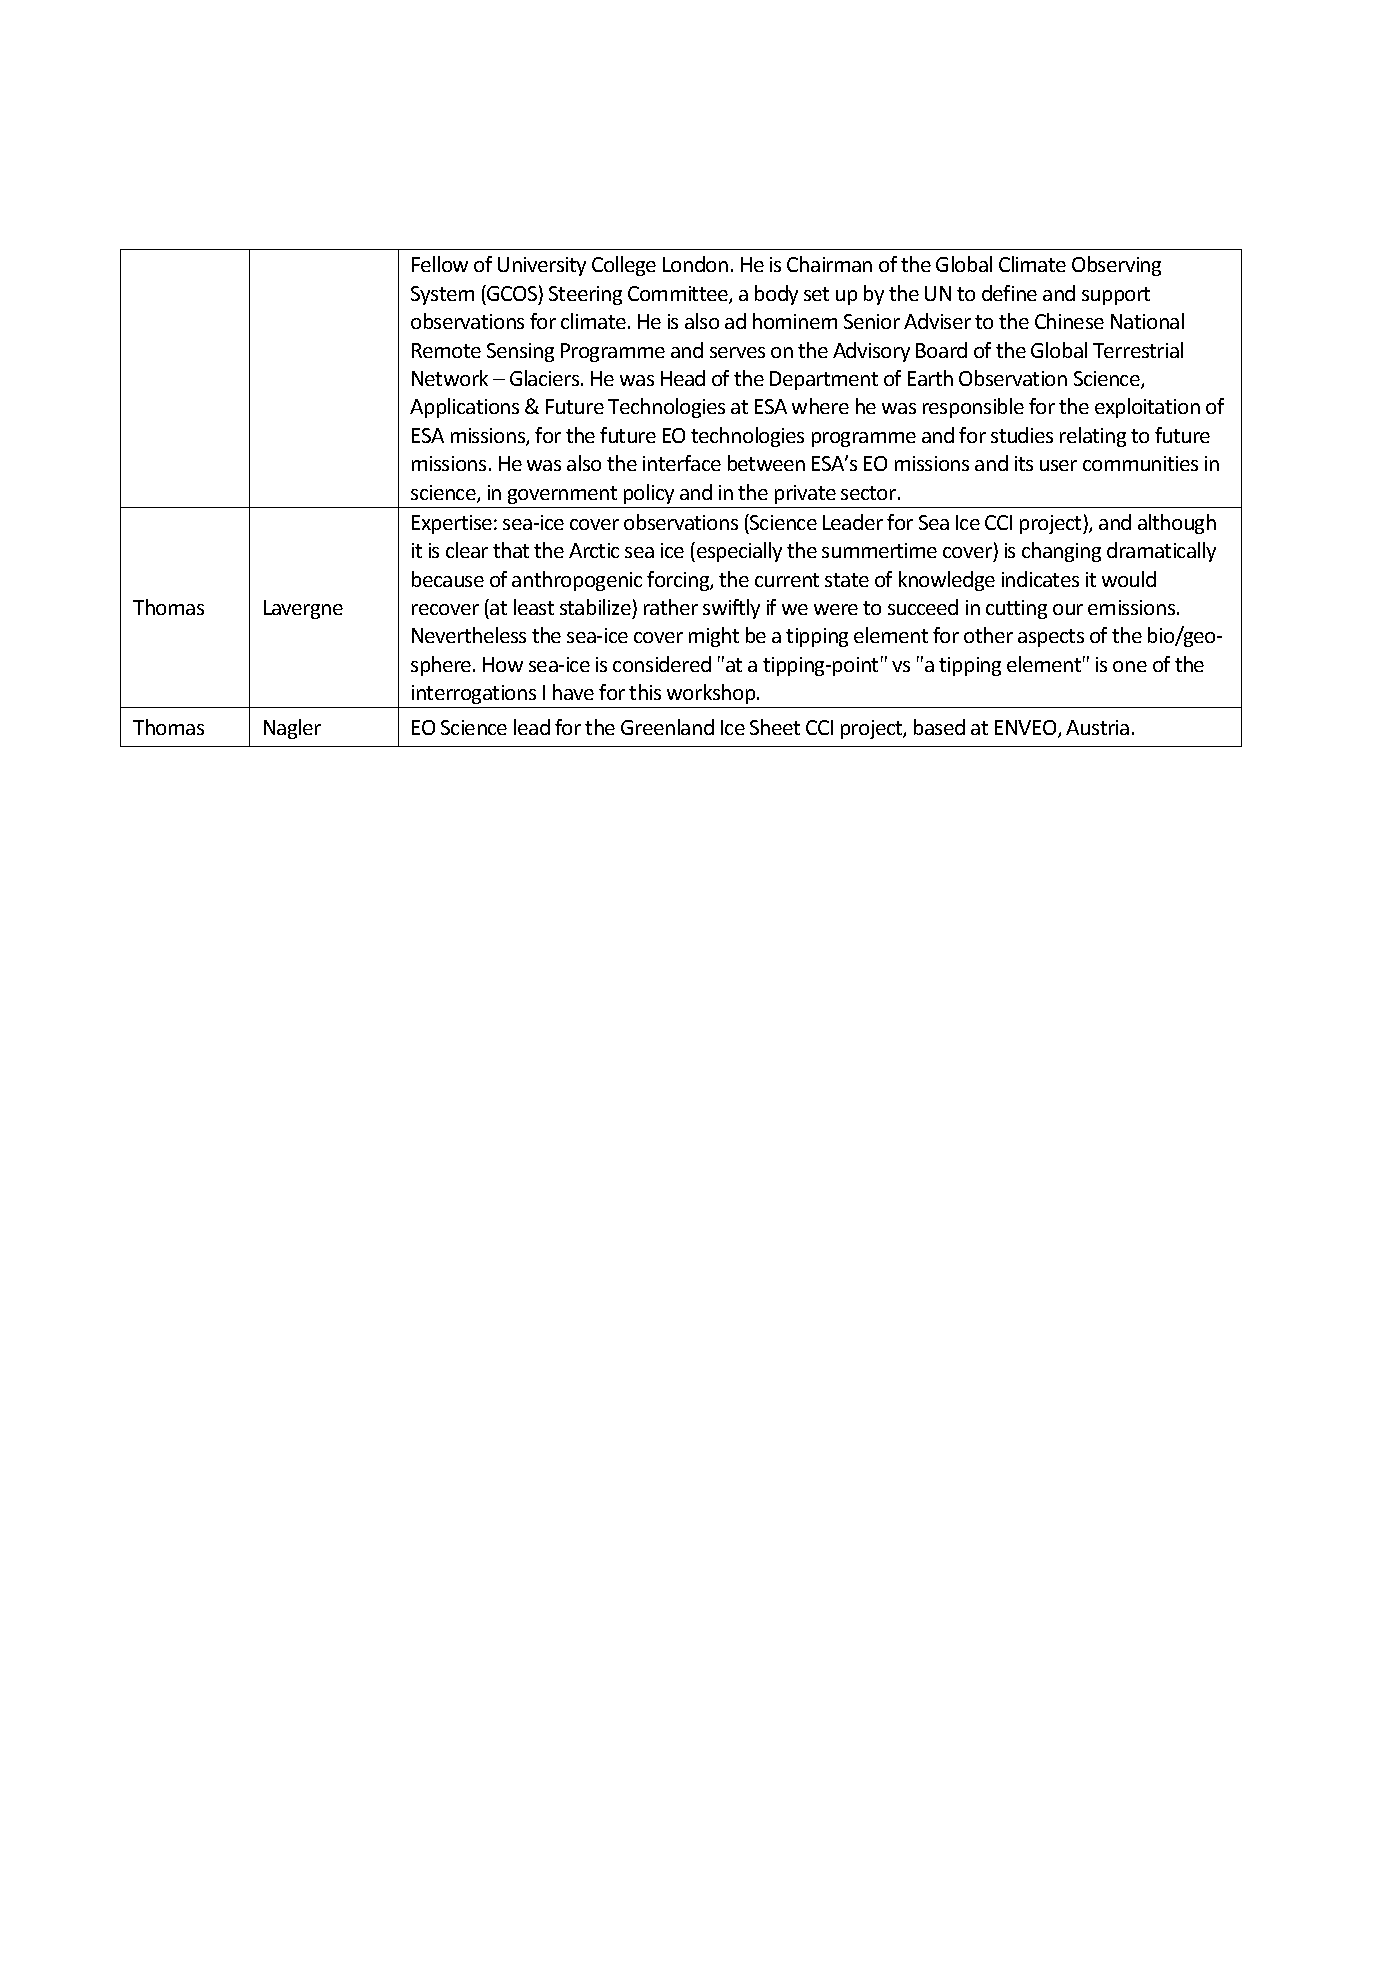  I want to click on interrogations, so click(474, 696).
